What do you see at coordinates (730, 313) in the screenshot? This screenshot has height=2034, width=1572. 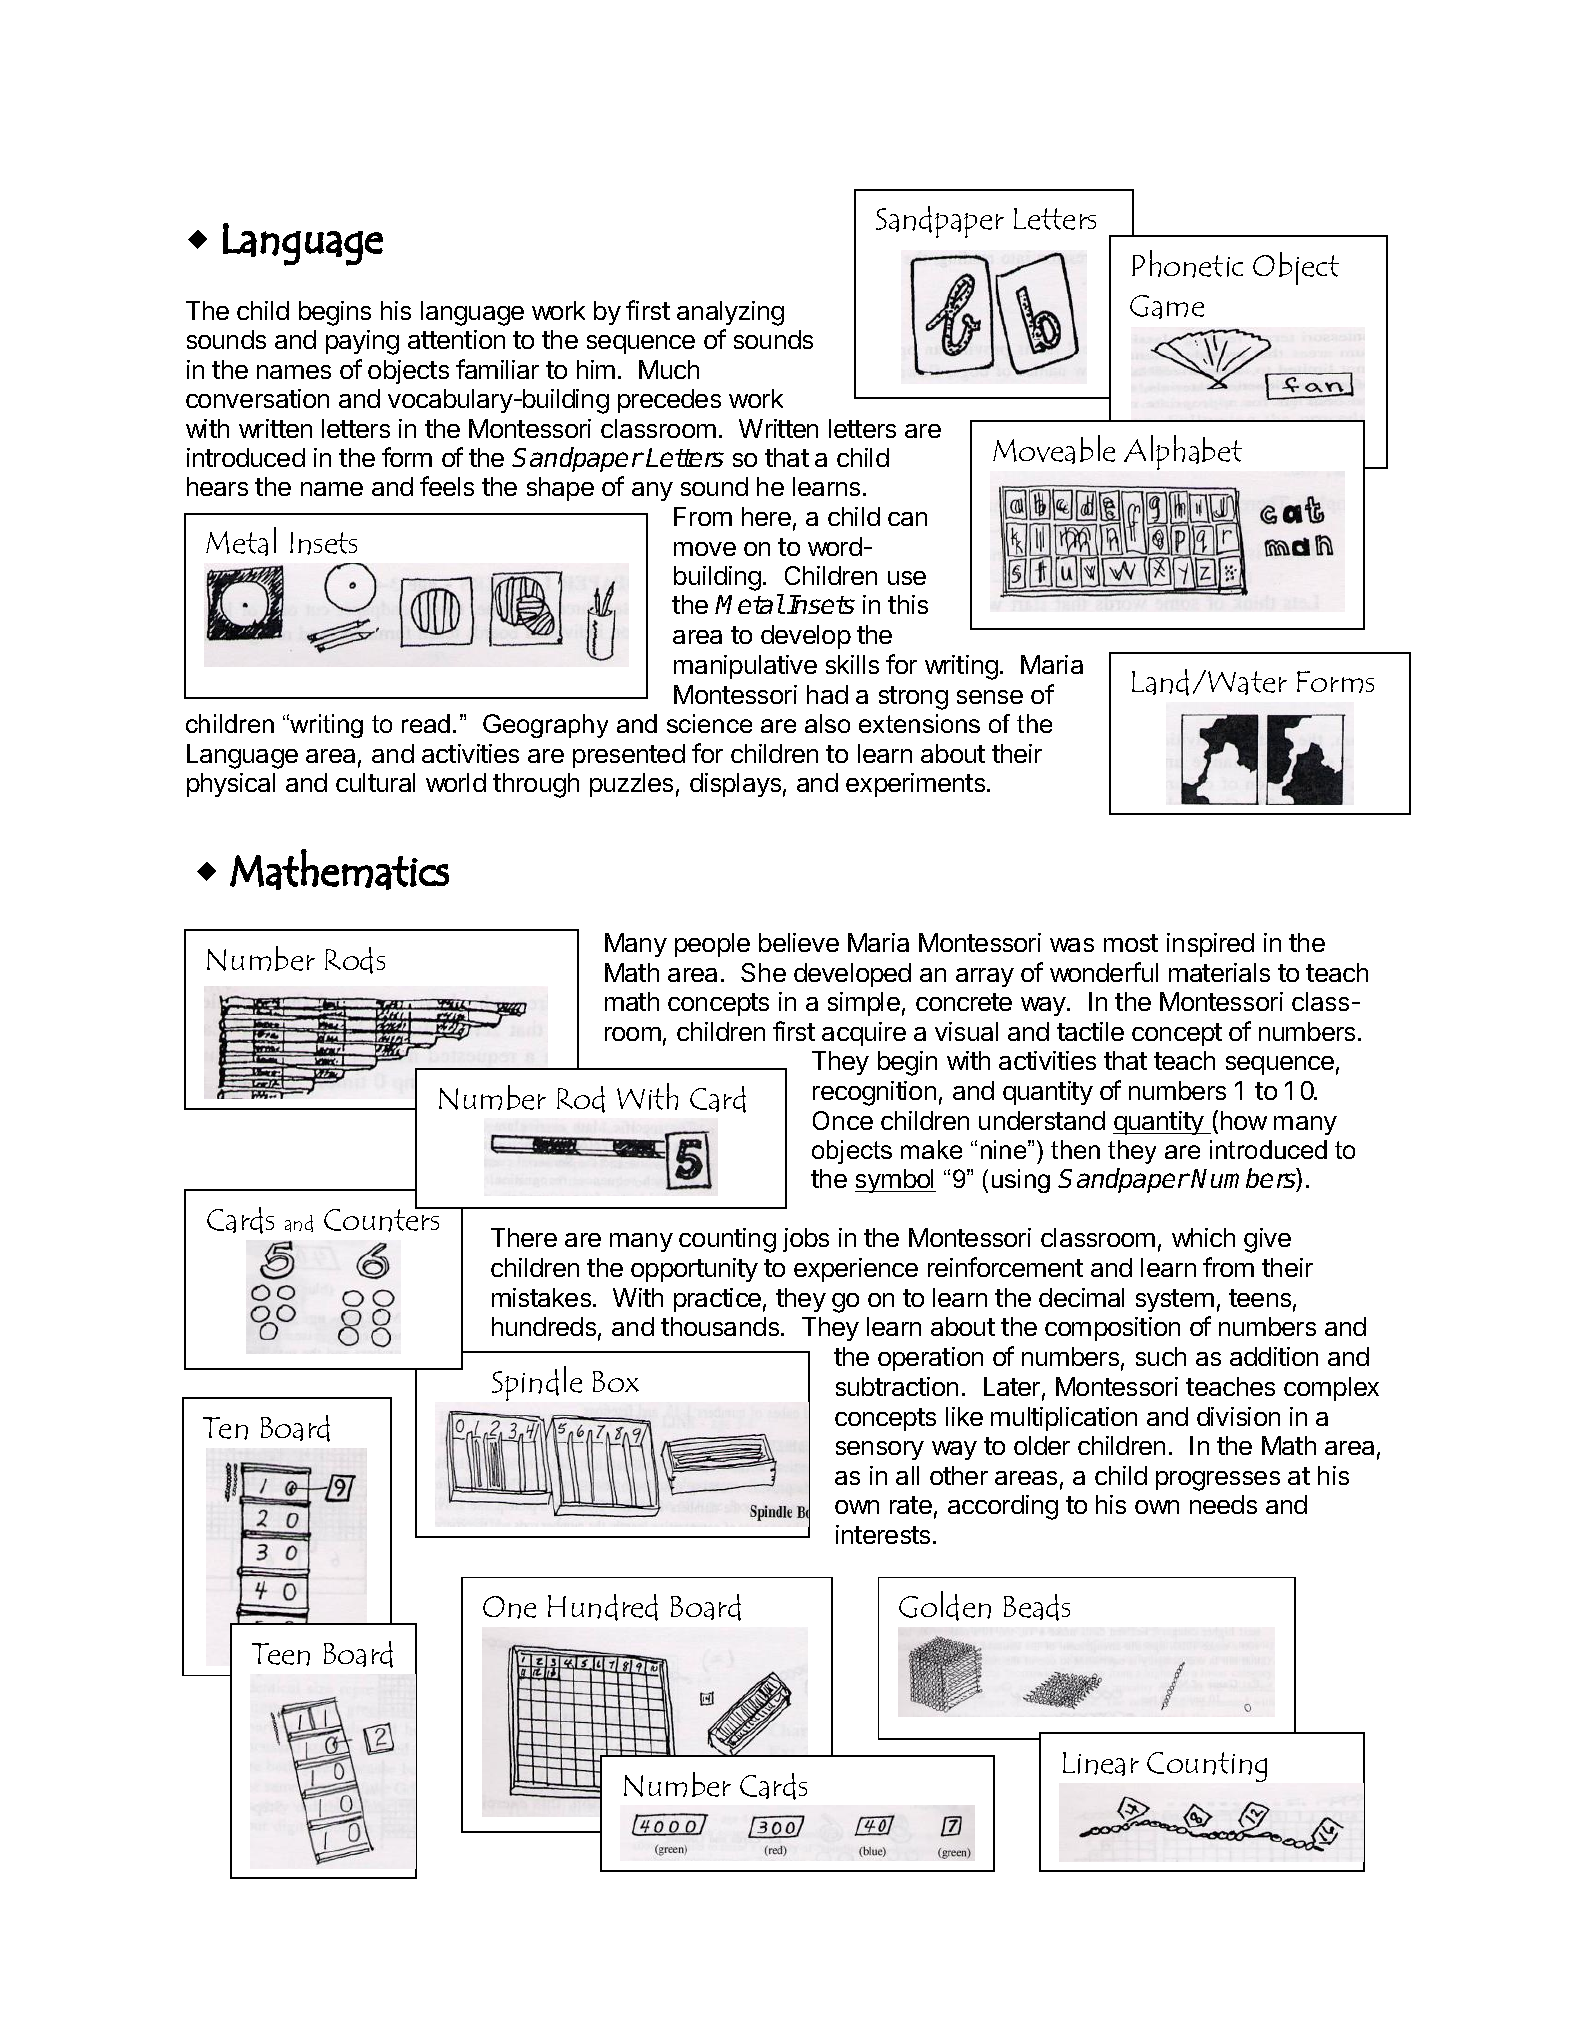 I see `analyzing` at bounding box center [730, 313].
